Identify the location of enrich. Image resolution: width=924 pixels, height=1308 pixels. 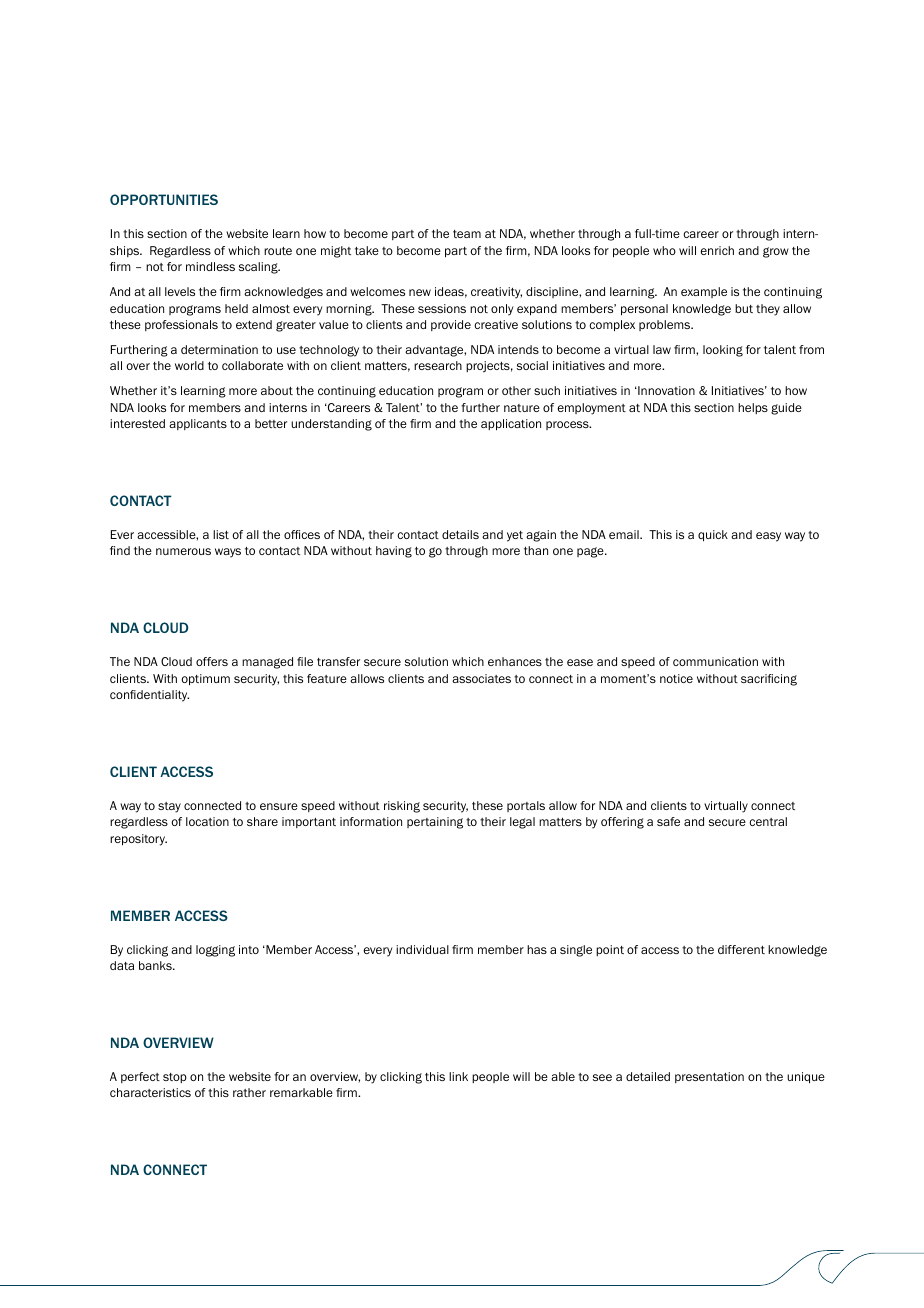
(717, 250).
